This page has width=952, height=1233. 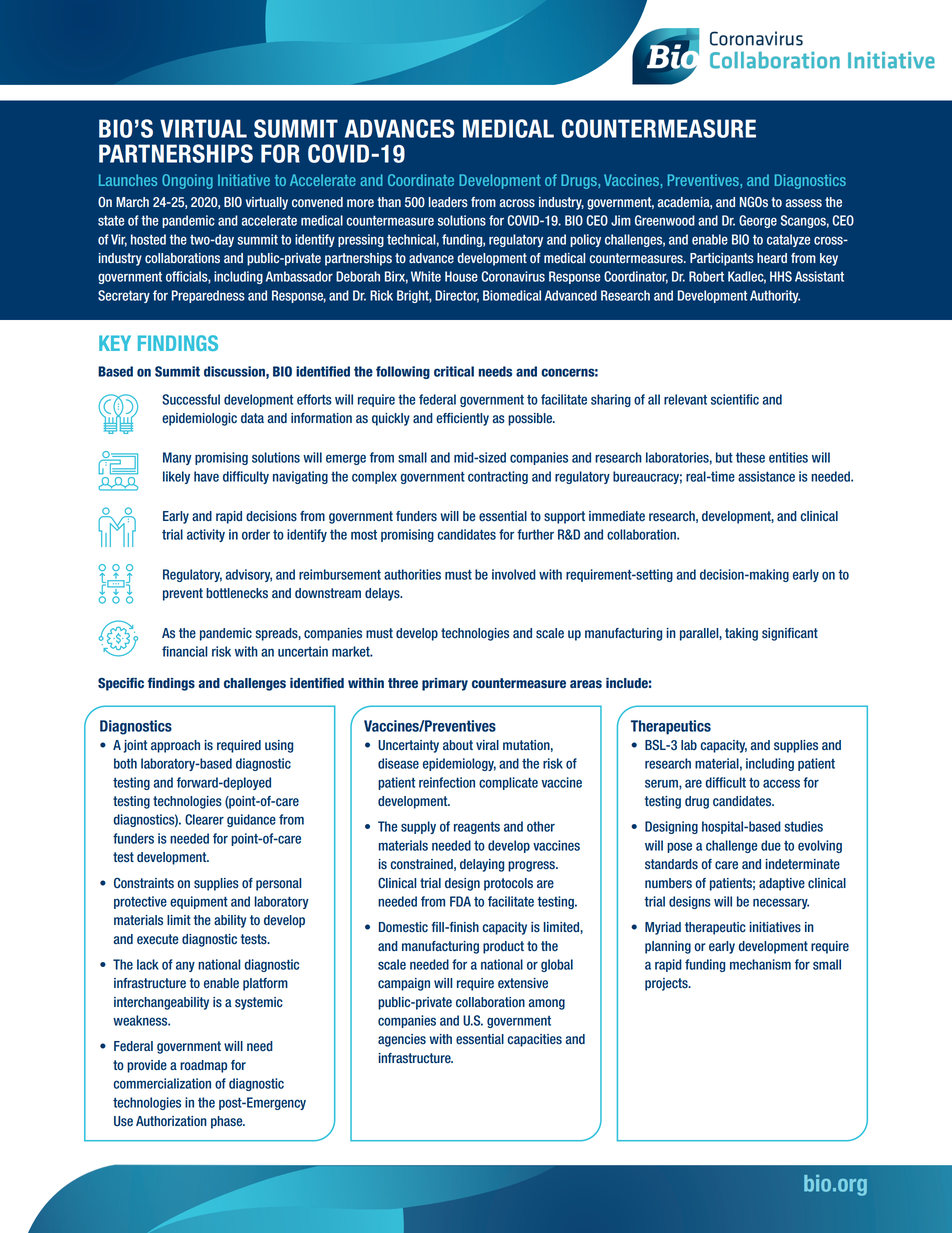 What do you see at coordinates (758, 221) in the page?
I see `George` at bounding box center [758, 221].
